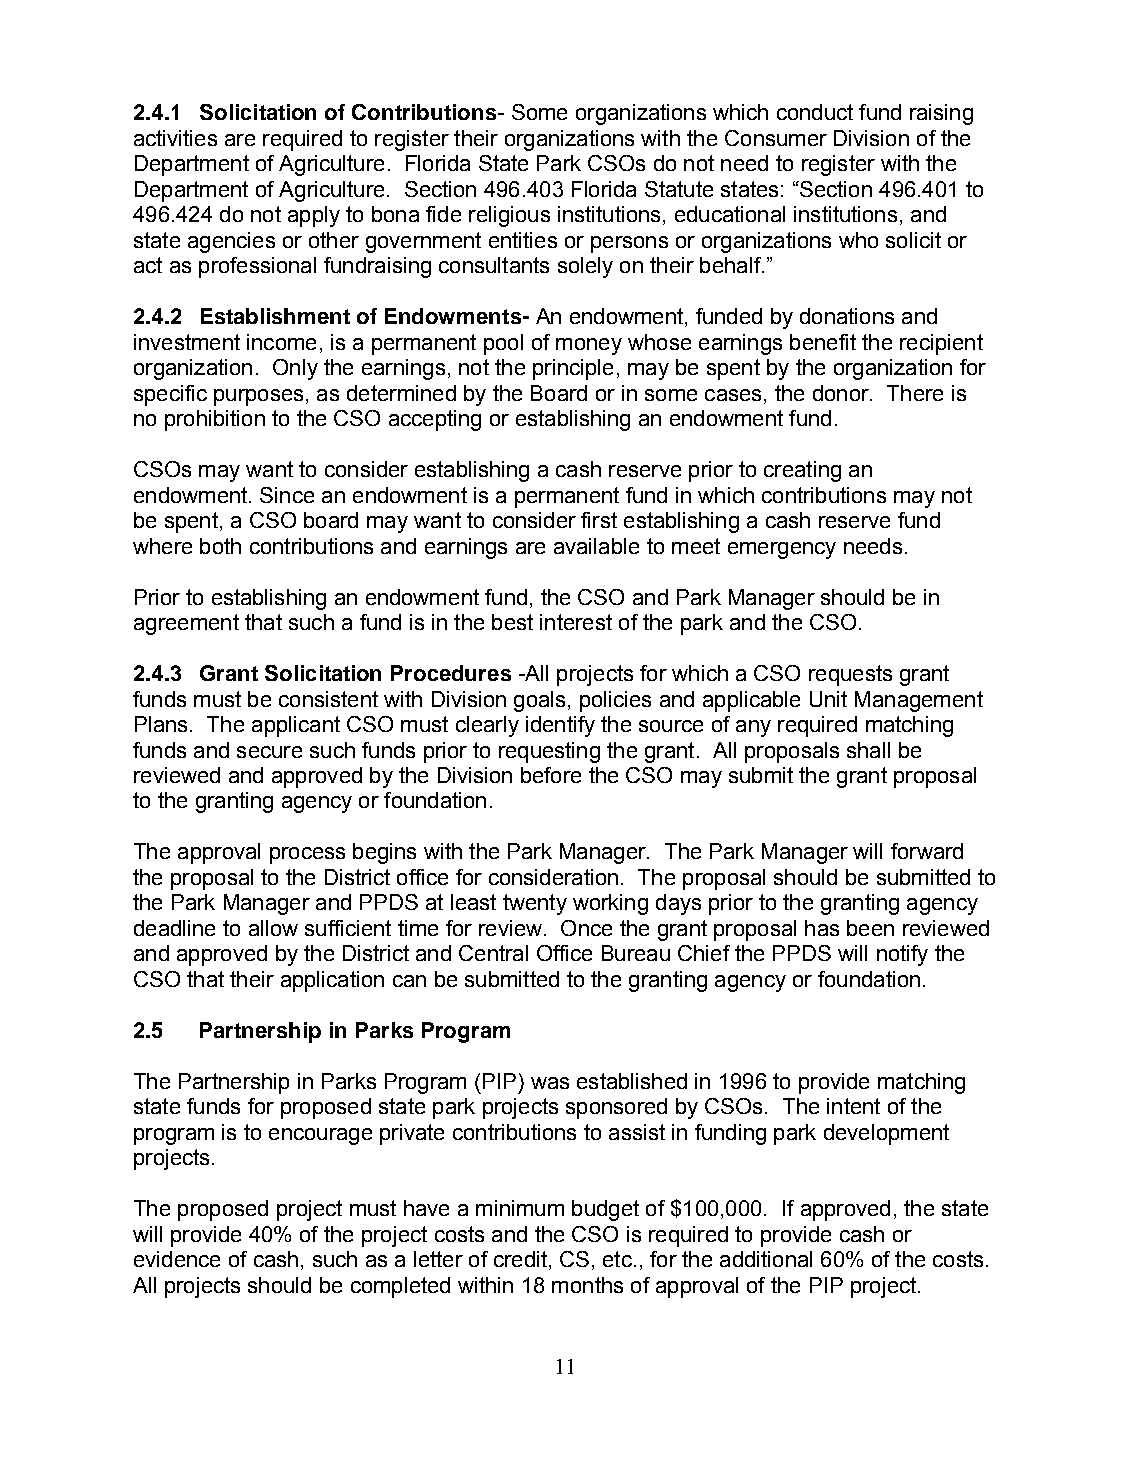 This page has width=1130, height=1463. I want to click on applicant, so click(296, 726).
